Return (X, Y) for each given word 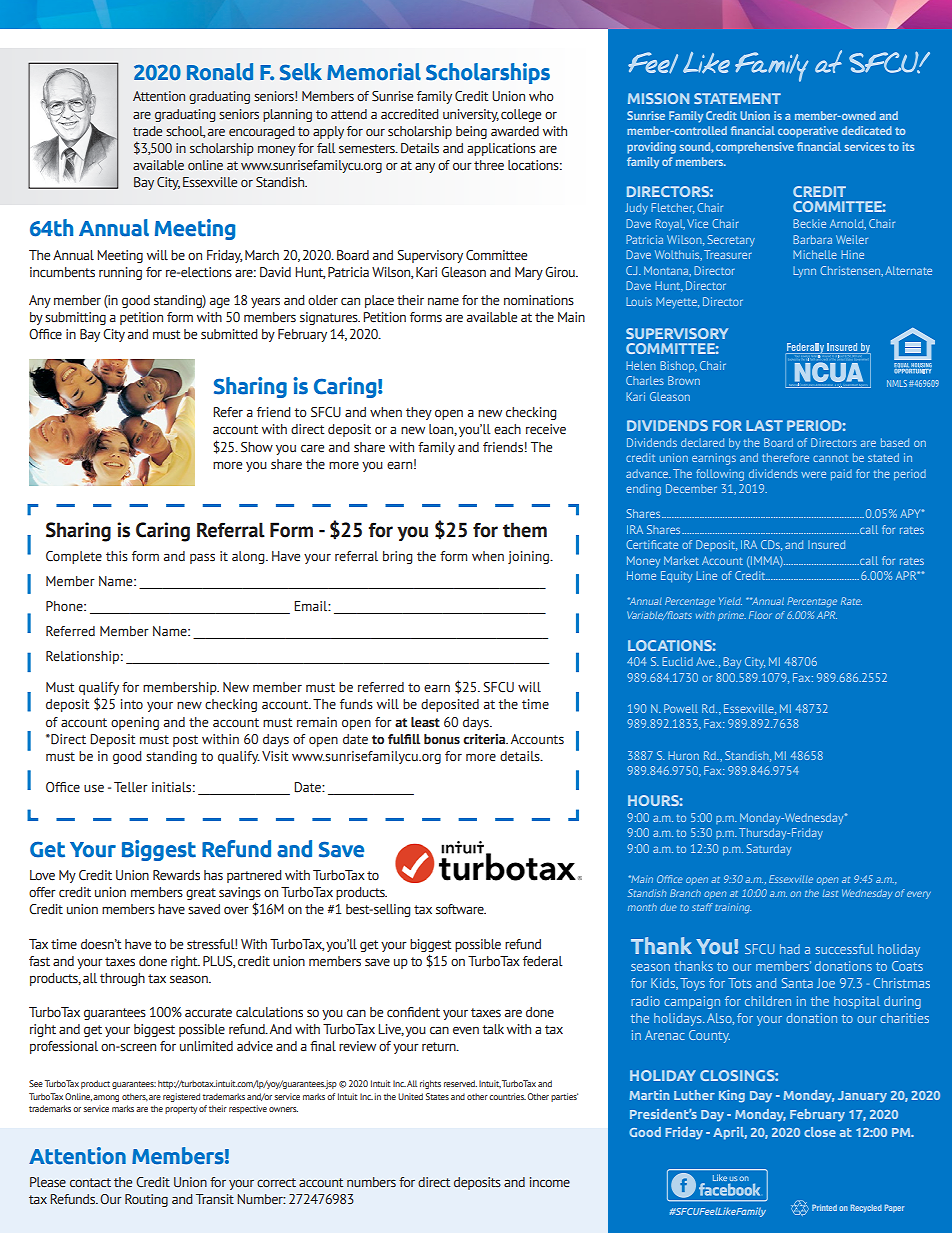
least (425, 722)
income (550, 1182)
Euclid (677, 661)
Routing (146, 1200)
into (132, 704)
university (471, 115)
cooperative (808, 132)
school (185, 132)
